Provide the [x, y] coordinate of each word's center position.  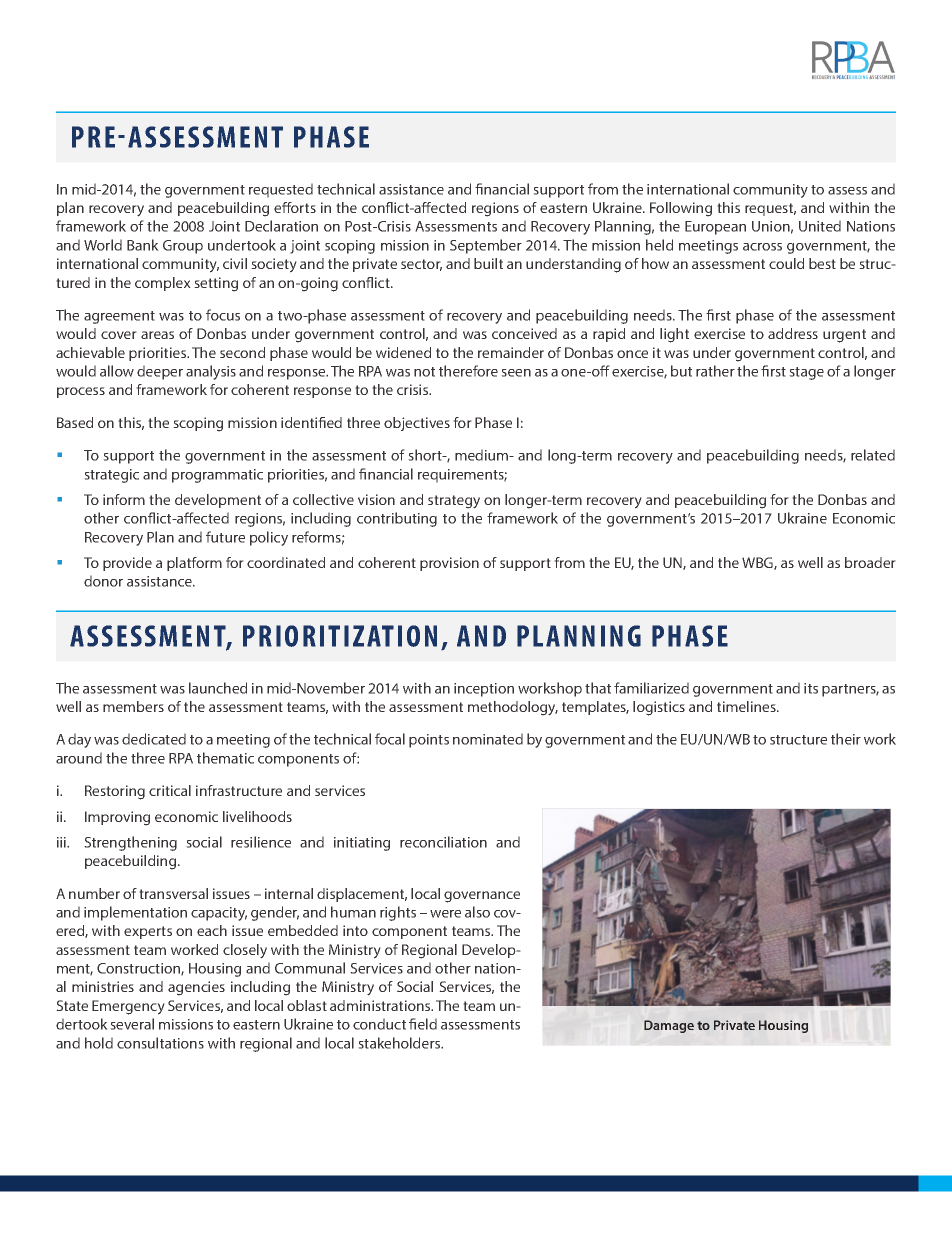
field [423, 1024]
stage [806, 373]
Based [75, 422]
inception [484, 690]
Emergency [128, 1007]
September [486, 246]
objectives [417, 424]
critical [170, 790]
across [762, 247]
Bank [143, 245]
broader [870, 562]
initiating [362, 844]
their [846, 739]
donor [103, 581]
